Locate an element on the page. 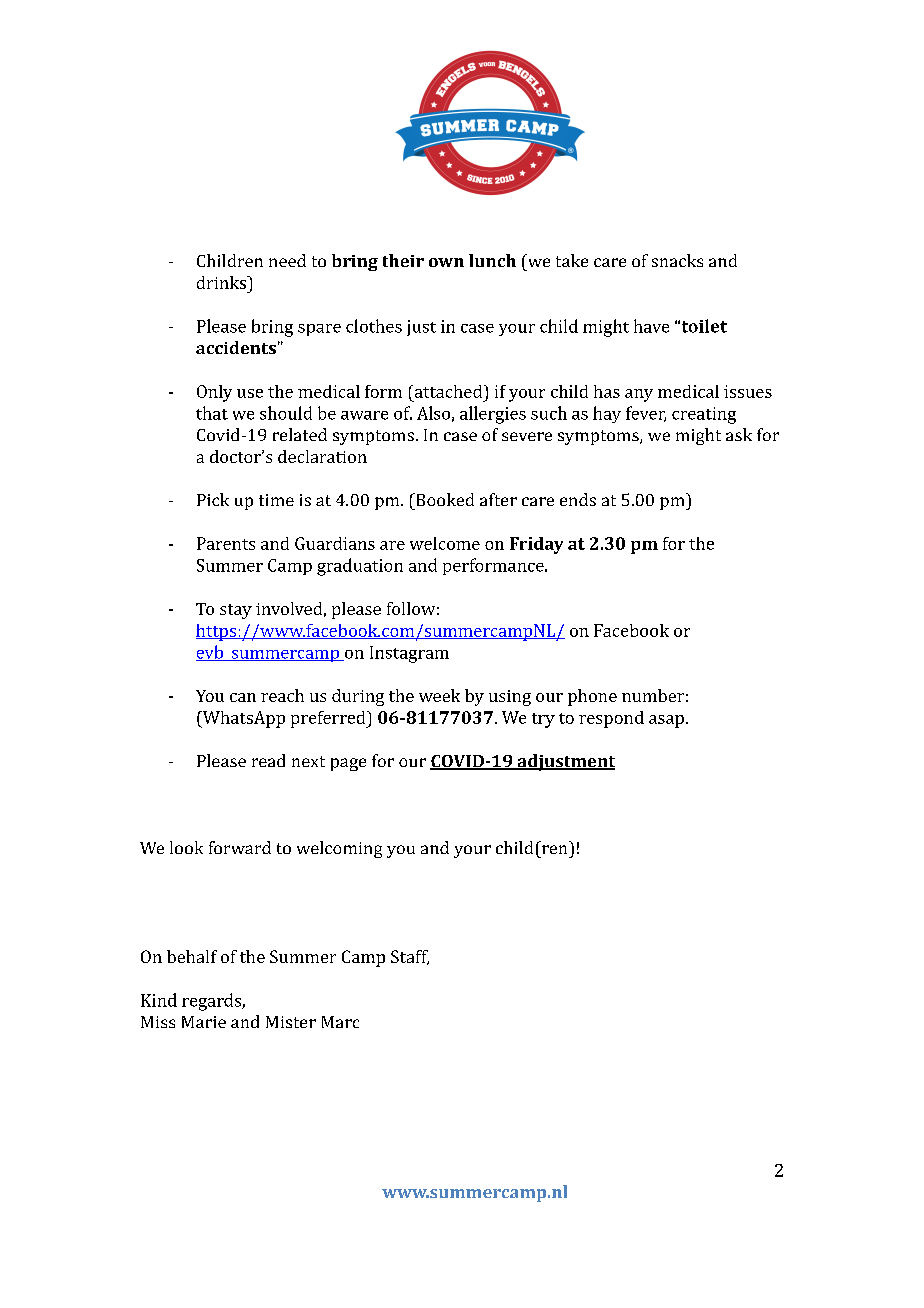 The image size is (924, 1308). snacks is located at coordinates (677, 260).
